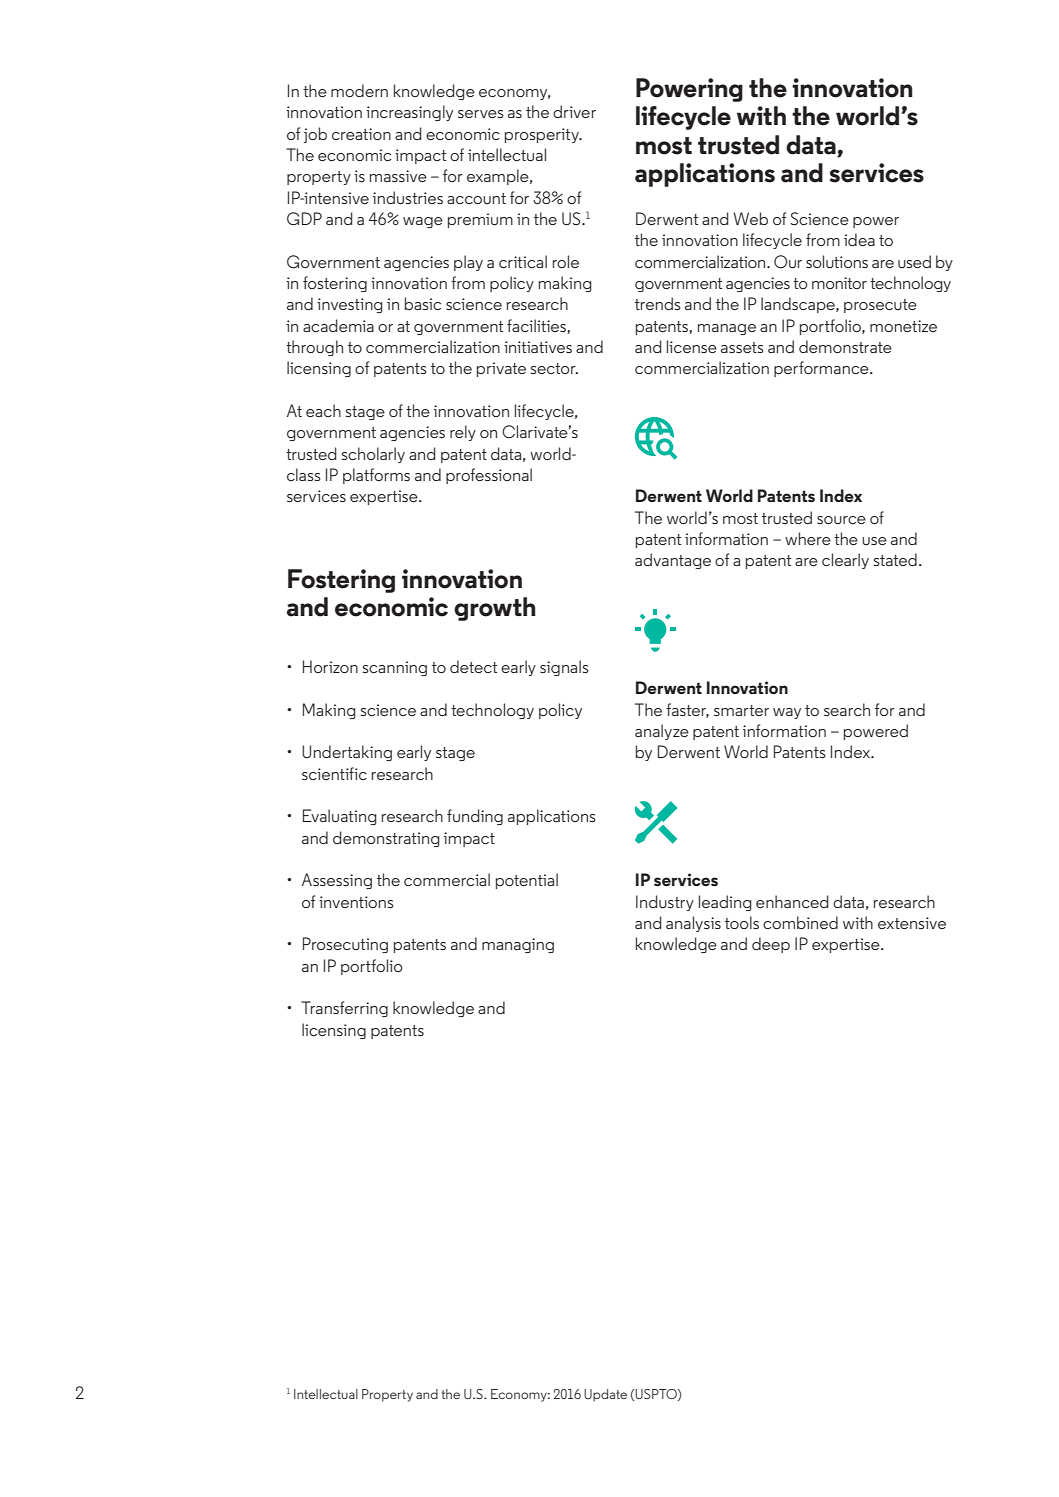  What do you see at coordinates (859, 239) in the page?
I see `idea` at bounding box center [859, 239].
